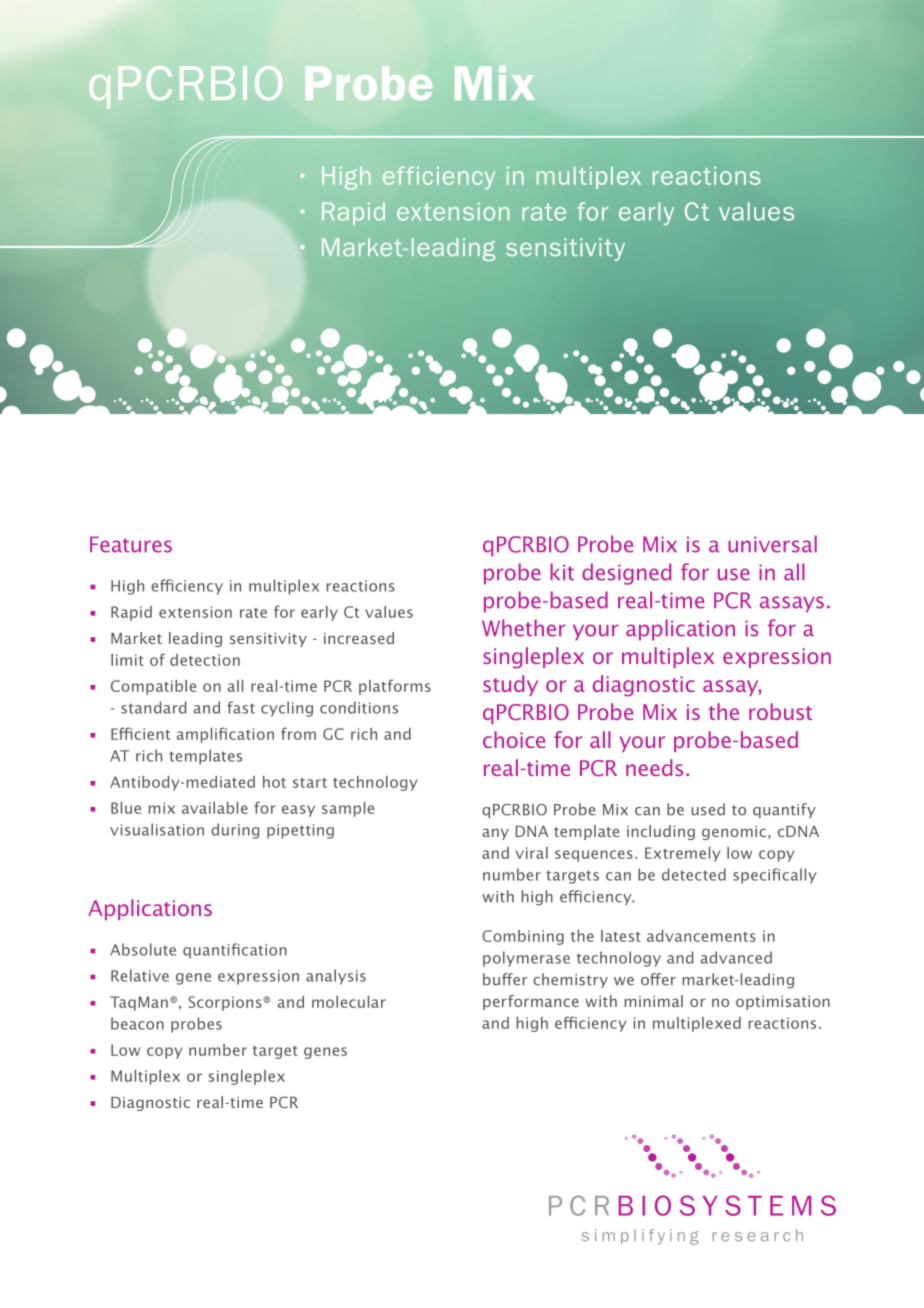 The height and width of the screenshot is (1308, 924). Describe the element at coordinates (780, 711) in the screenshot. I see `robust` at that location.
